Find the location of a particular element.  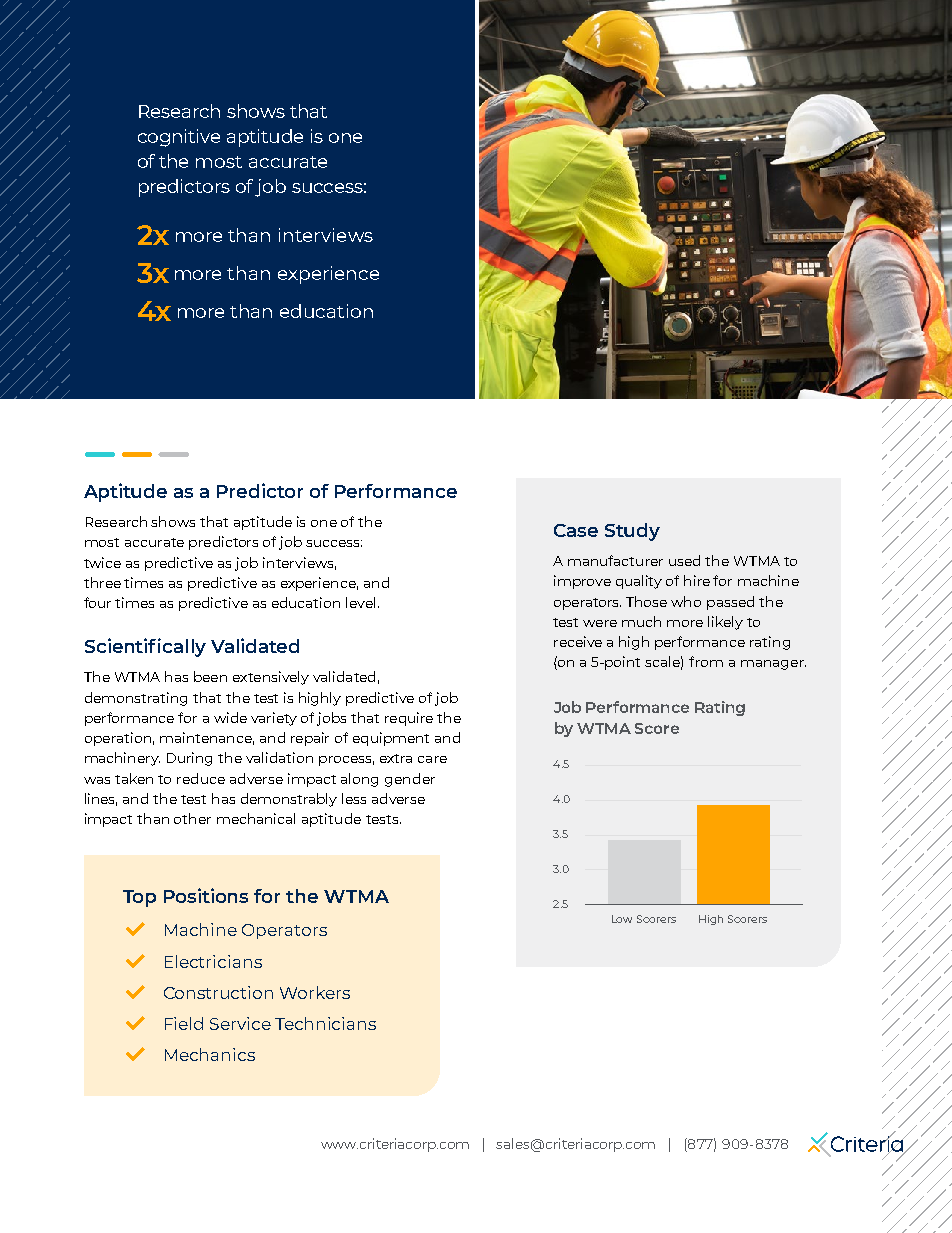

Case is located at coordinates (576, 530).
